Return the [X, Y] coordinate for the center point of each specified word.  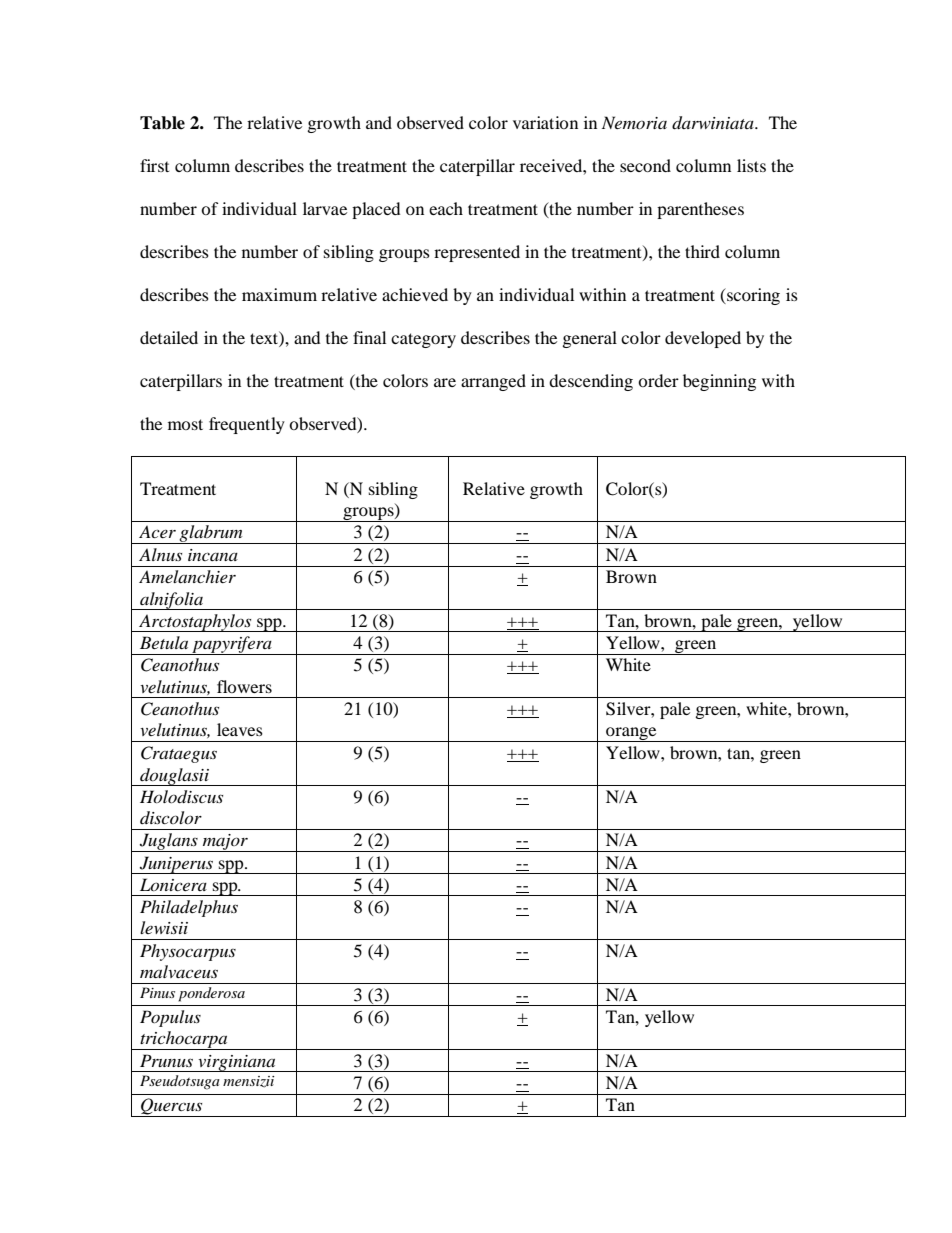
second [645, 165]
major [225, 843]
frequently [247, 425]
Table [162, 123]
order [658, 380]
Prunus [166, 1060]
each [446, 208]
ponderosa [211, 994]
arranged [493, 382]
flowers [244, 686]
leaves [240, 729]
